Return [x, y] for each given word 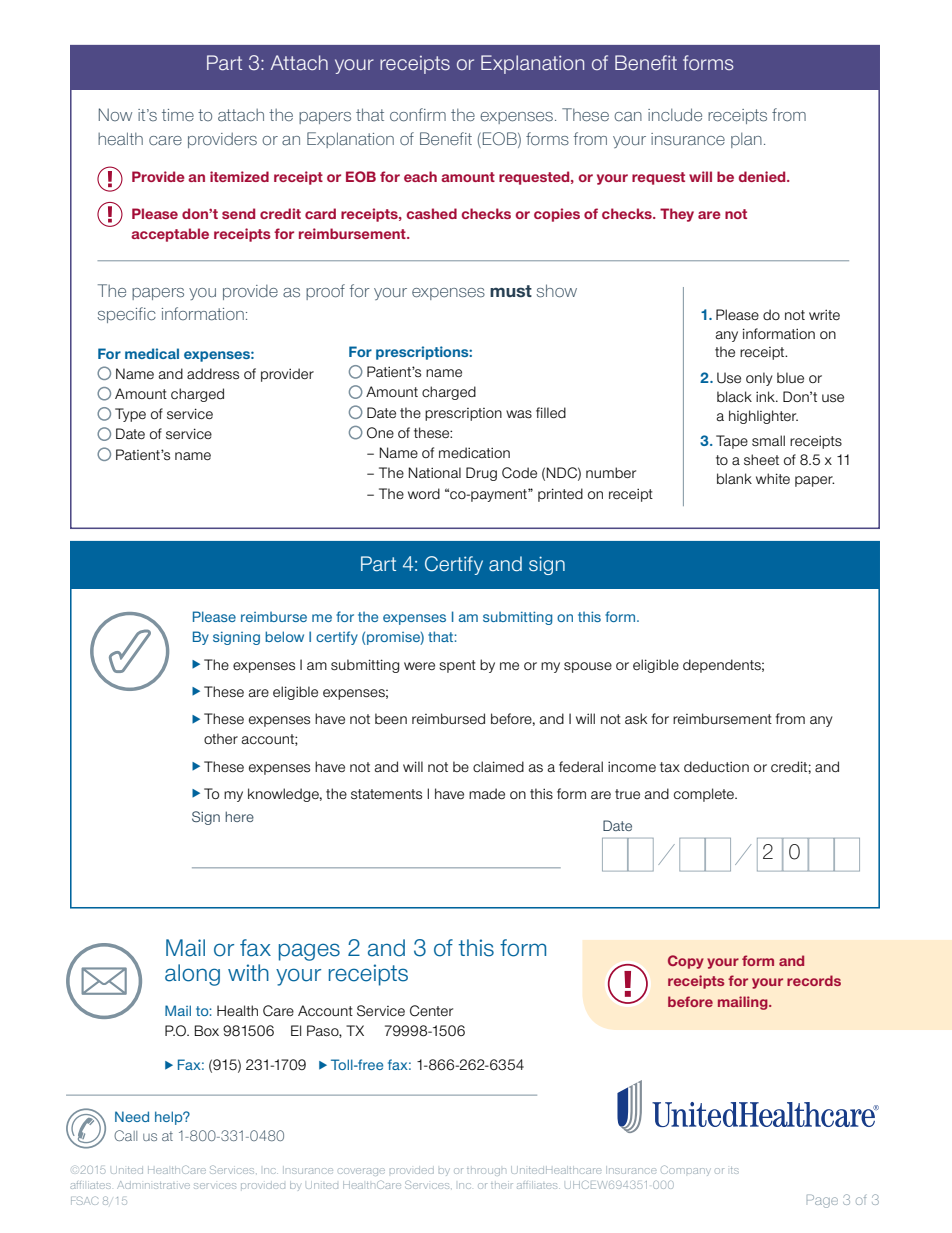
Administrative [153, 1185]
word [424, 493]
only [759, 379]
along [192, 975]
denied [763, 176]
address [213, 373]
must [511, 291]
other [221, 738]
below [284, 636]
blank [734, 479]
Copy [686, 962]
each [420, 176]
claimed [498, 766]
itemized [239, 176]
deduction [716, 767]
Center [431, 1011]
